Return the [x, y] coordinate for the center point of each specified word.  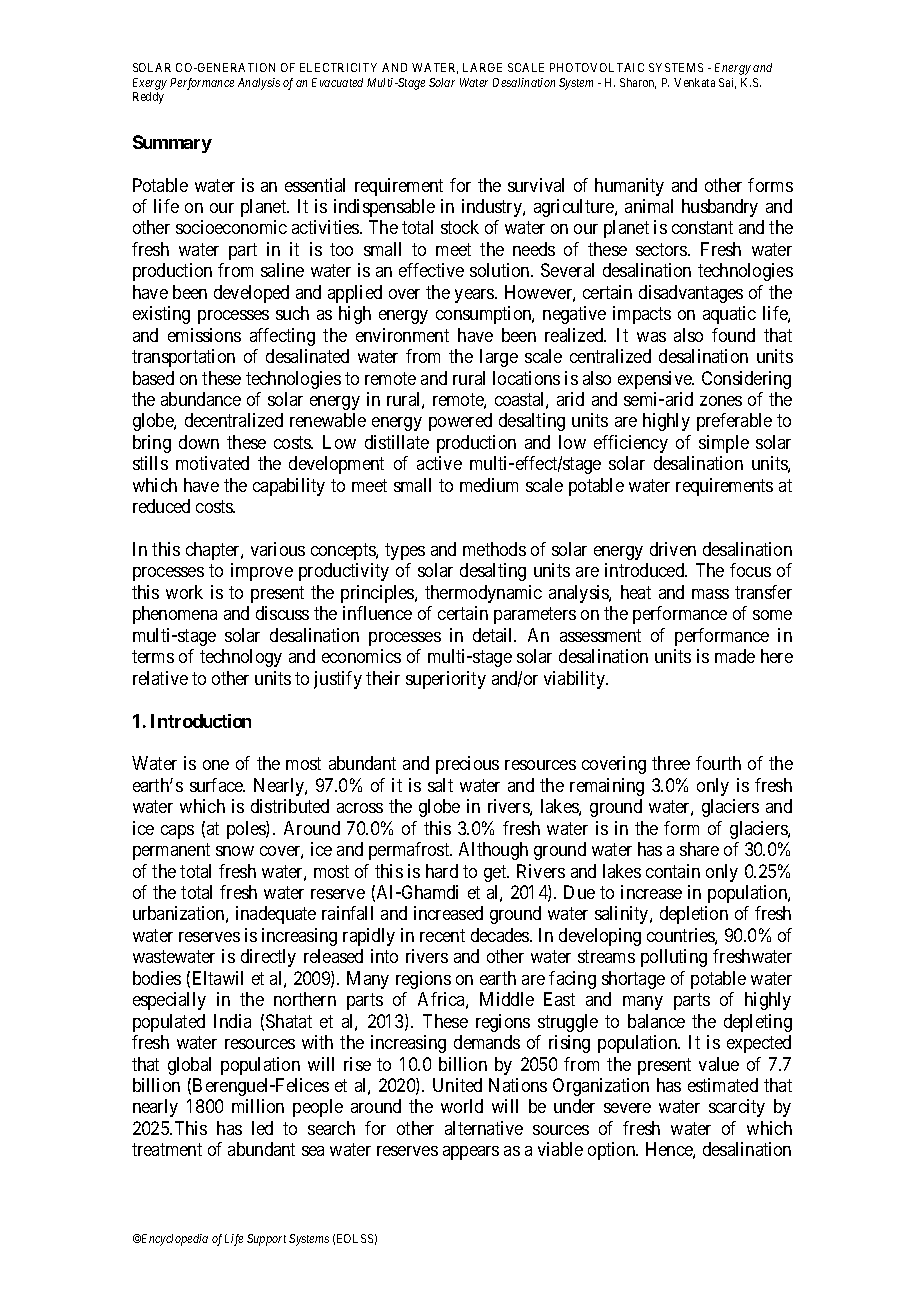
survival [536, 185]
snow [235, 851]
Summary [172, 144]
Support [266, 1240]
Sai [727, 83]
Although [493, 851]
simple [724, 444]
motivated [212, 463]
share [699, 849]
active [439, 463]
